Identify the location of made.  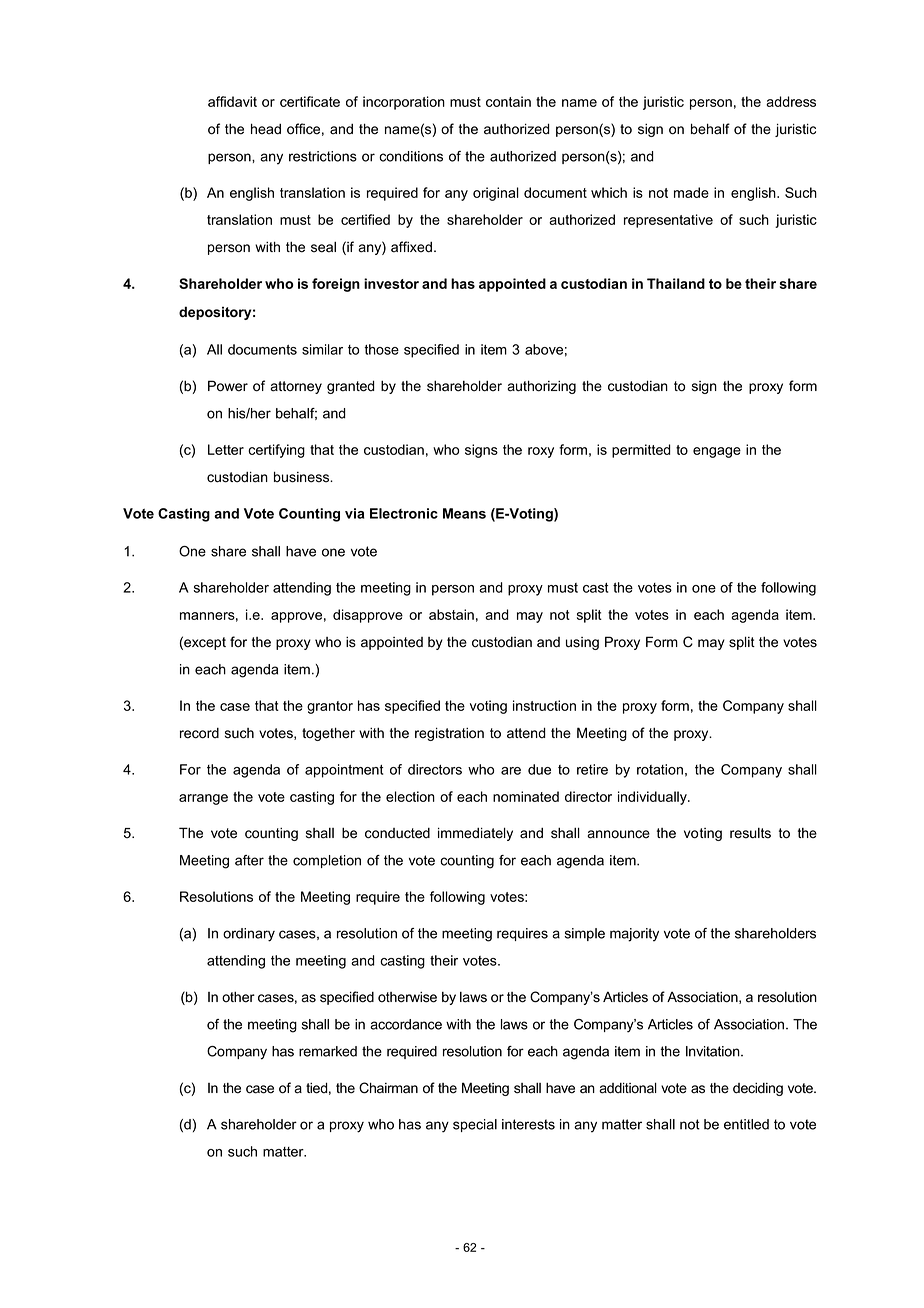
(691, 192).
